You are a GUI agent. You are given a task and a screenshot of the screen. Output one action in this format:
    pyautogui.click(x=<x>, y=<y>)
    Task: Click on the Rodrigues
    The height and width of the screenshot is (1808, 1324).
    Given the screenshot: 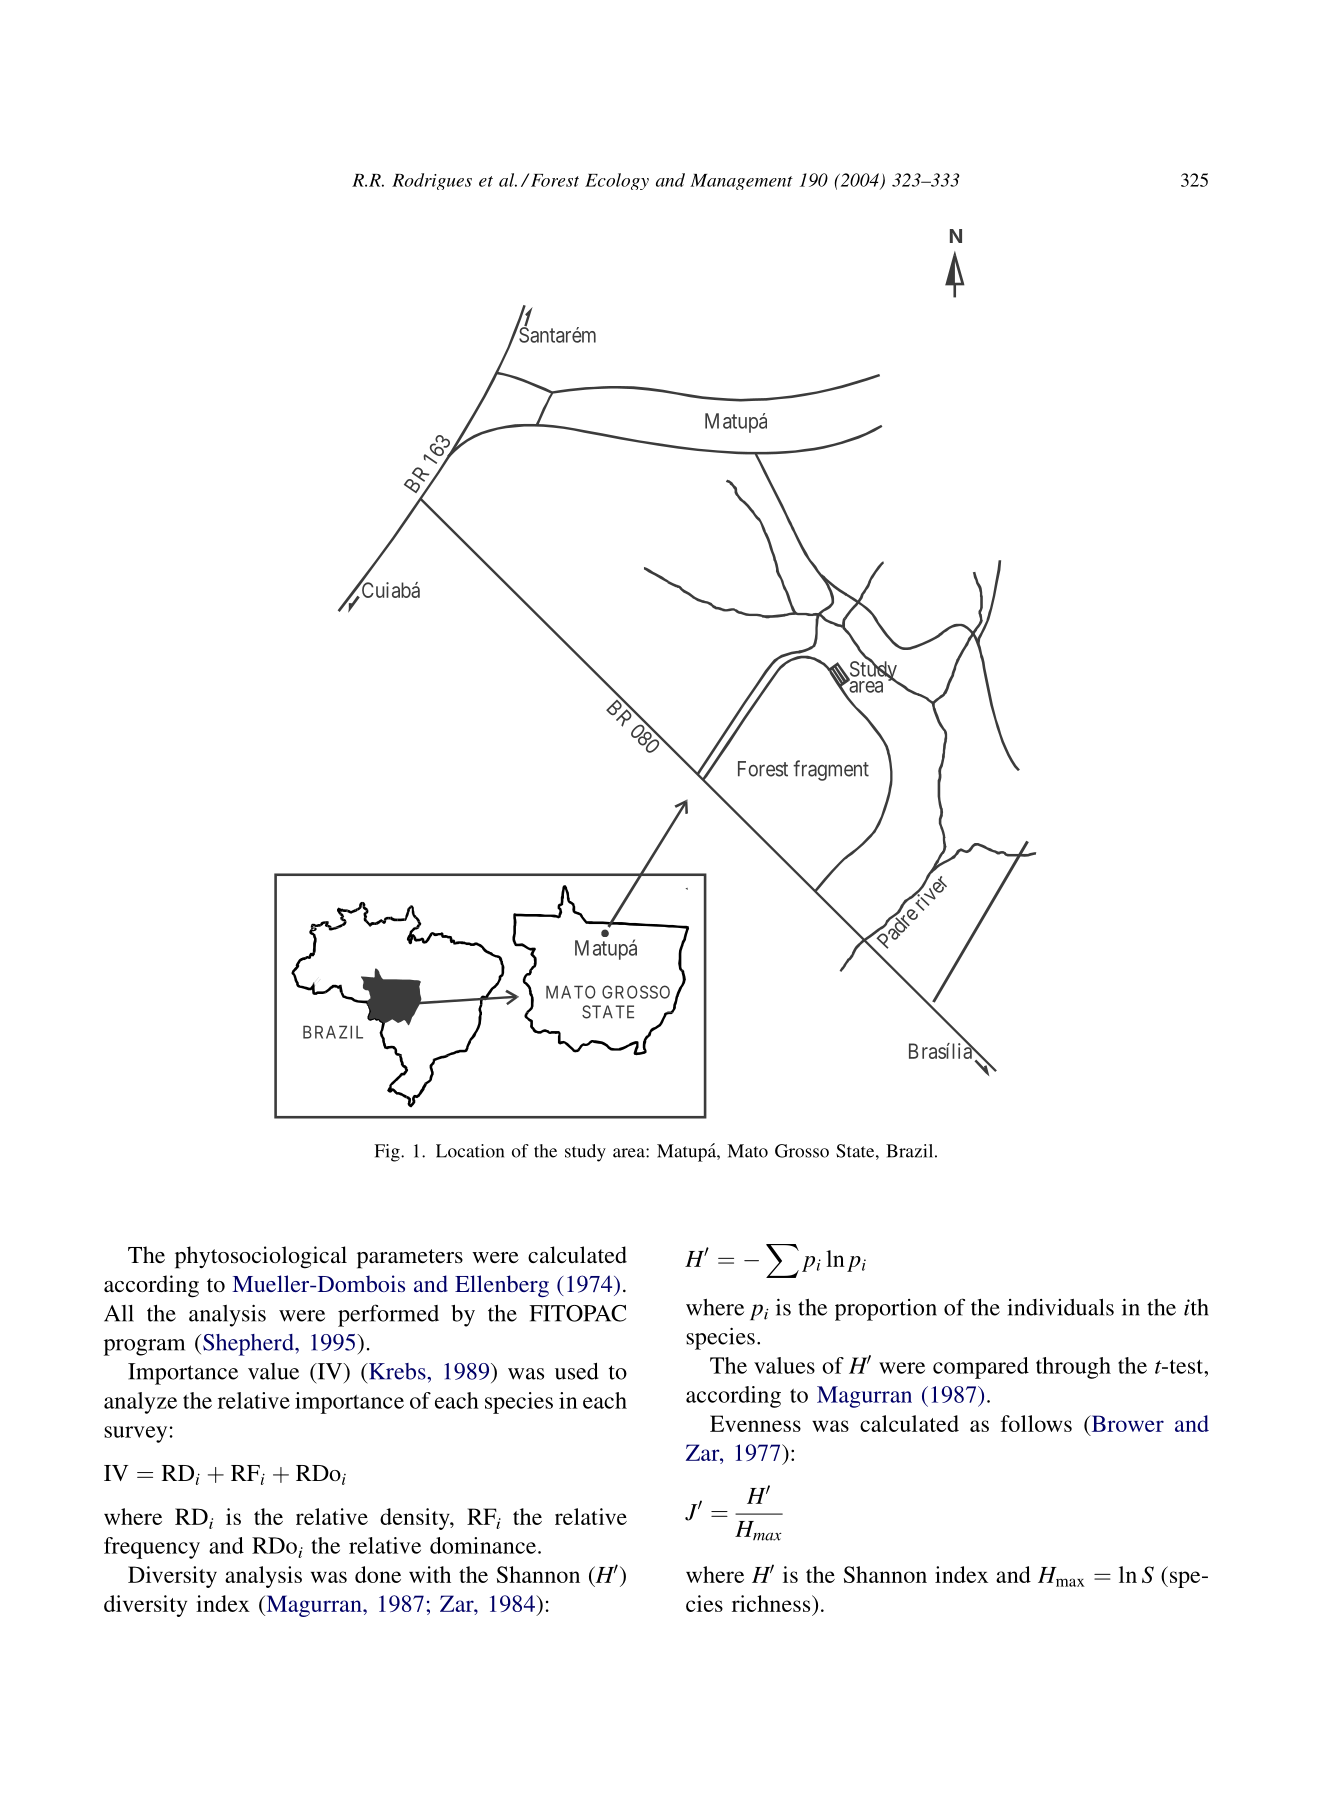 What is the action you would take?
    pyautogui.click(x=432, y=181)
